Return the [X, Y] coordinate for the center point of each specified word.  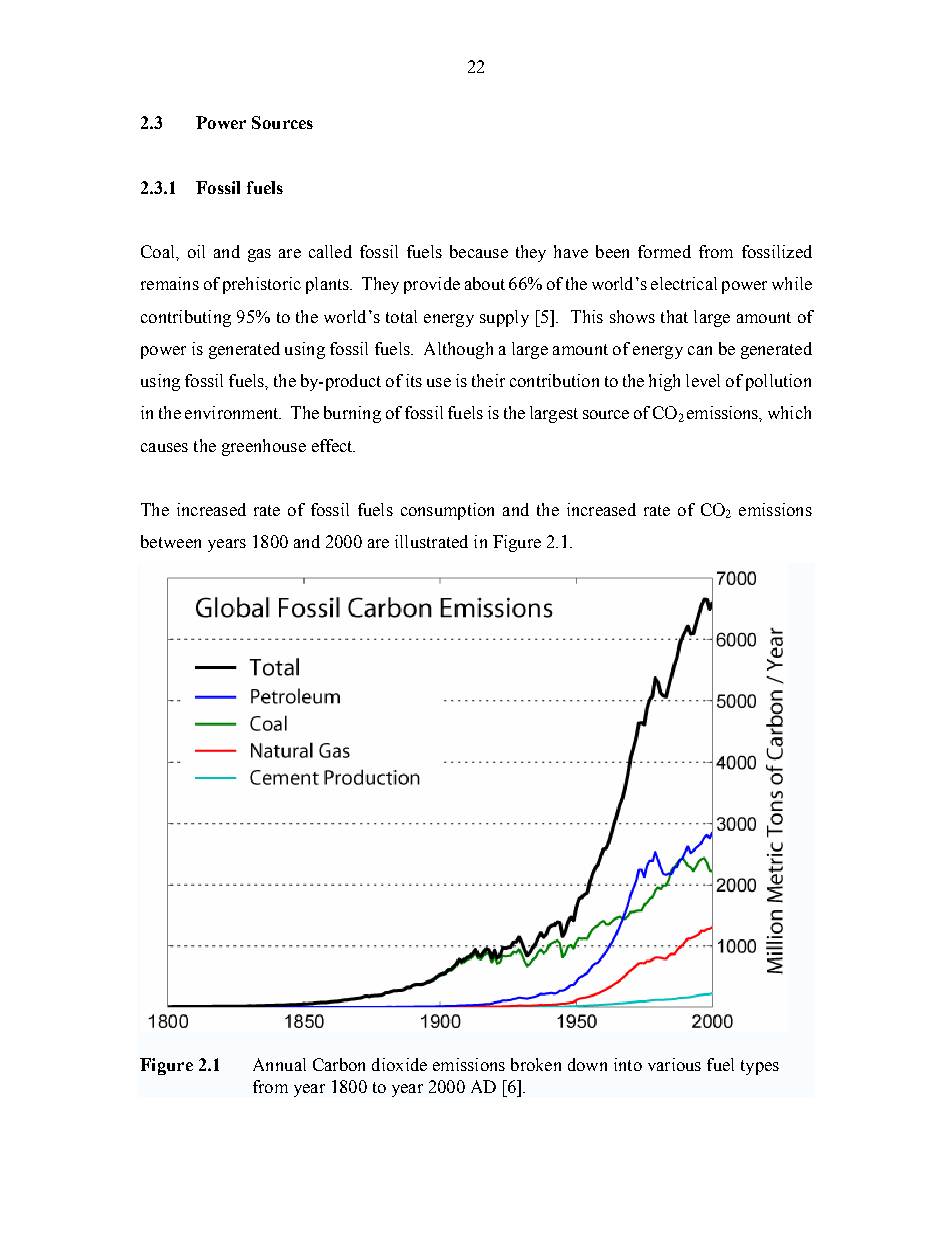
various [674, 1064]
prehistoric [262, 285]
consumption [447, 511]
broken [536, 1064]
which [789, 412]
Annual [279, 1064]
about [485, 283]
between [171, 541]
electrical [684, 283]
